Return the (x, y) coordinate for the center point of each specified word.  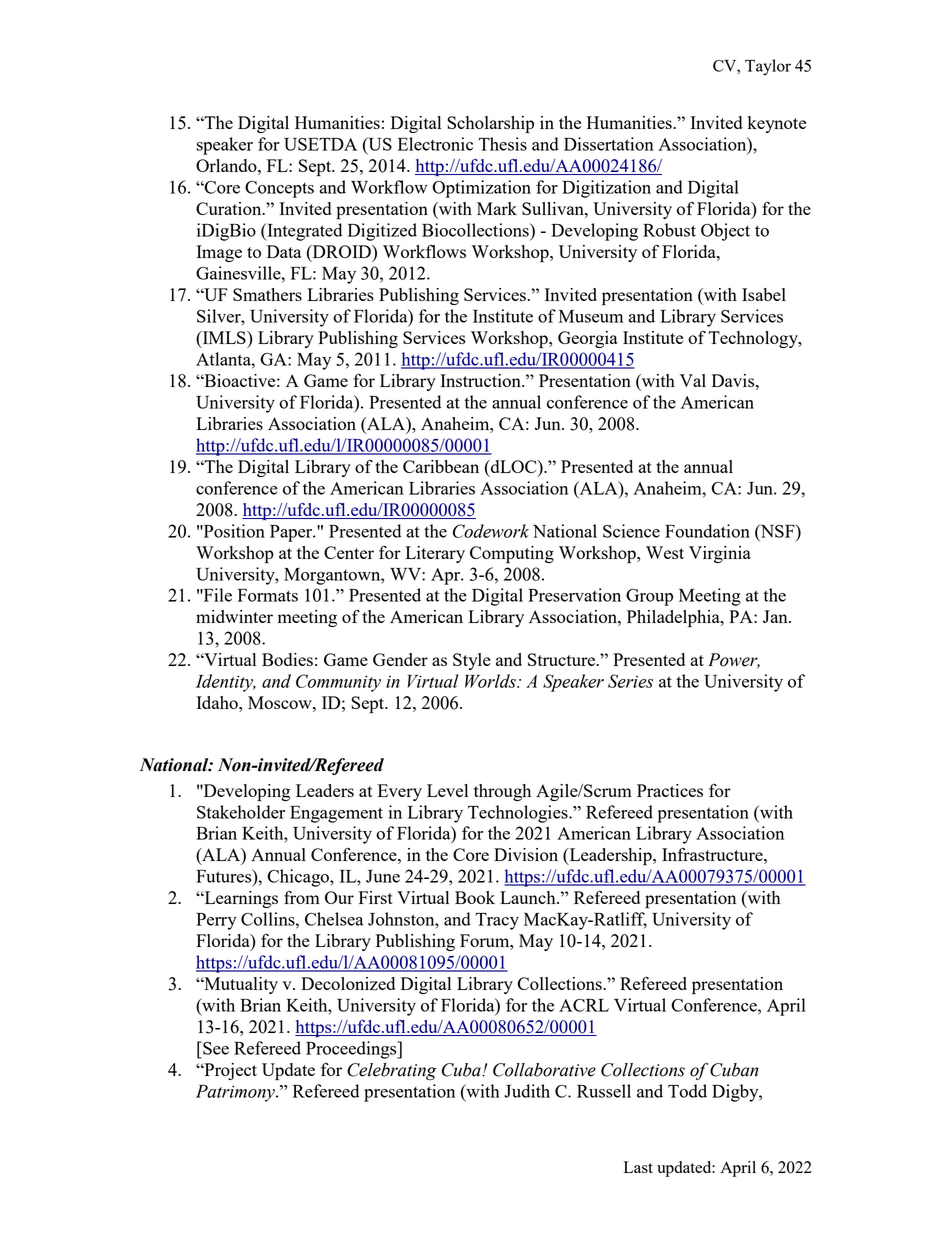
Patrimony (236, 1093)
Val (693, 380)
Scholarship (490, 125)
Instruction (482, 380)
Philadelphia (674, 619)
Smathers (267, 294)
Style (472, 661)
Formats (268, 595)
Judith (527, 1091)
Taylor (768, 67)
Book (475, 897)
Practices (670, 790)
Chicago (299, 878)
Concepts (279, 189)
